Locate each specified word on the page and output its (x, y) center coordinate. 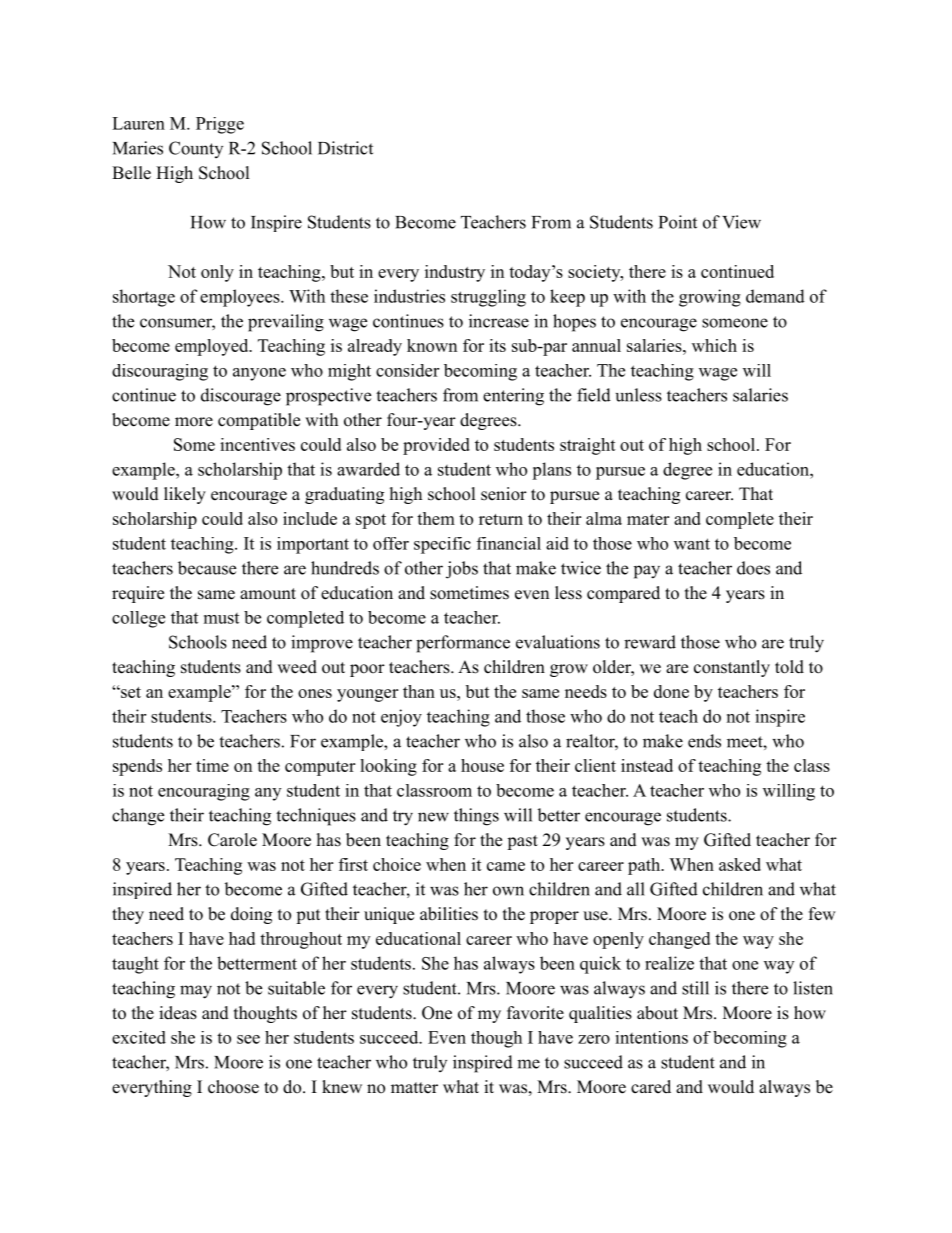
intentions (651, 1037)
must (221, 618)
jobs (462, 570)
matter (414, 1088)
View (741, 222)
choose (233, 1087)
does (753, 568)
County (196, 149)
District (345, 148)
